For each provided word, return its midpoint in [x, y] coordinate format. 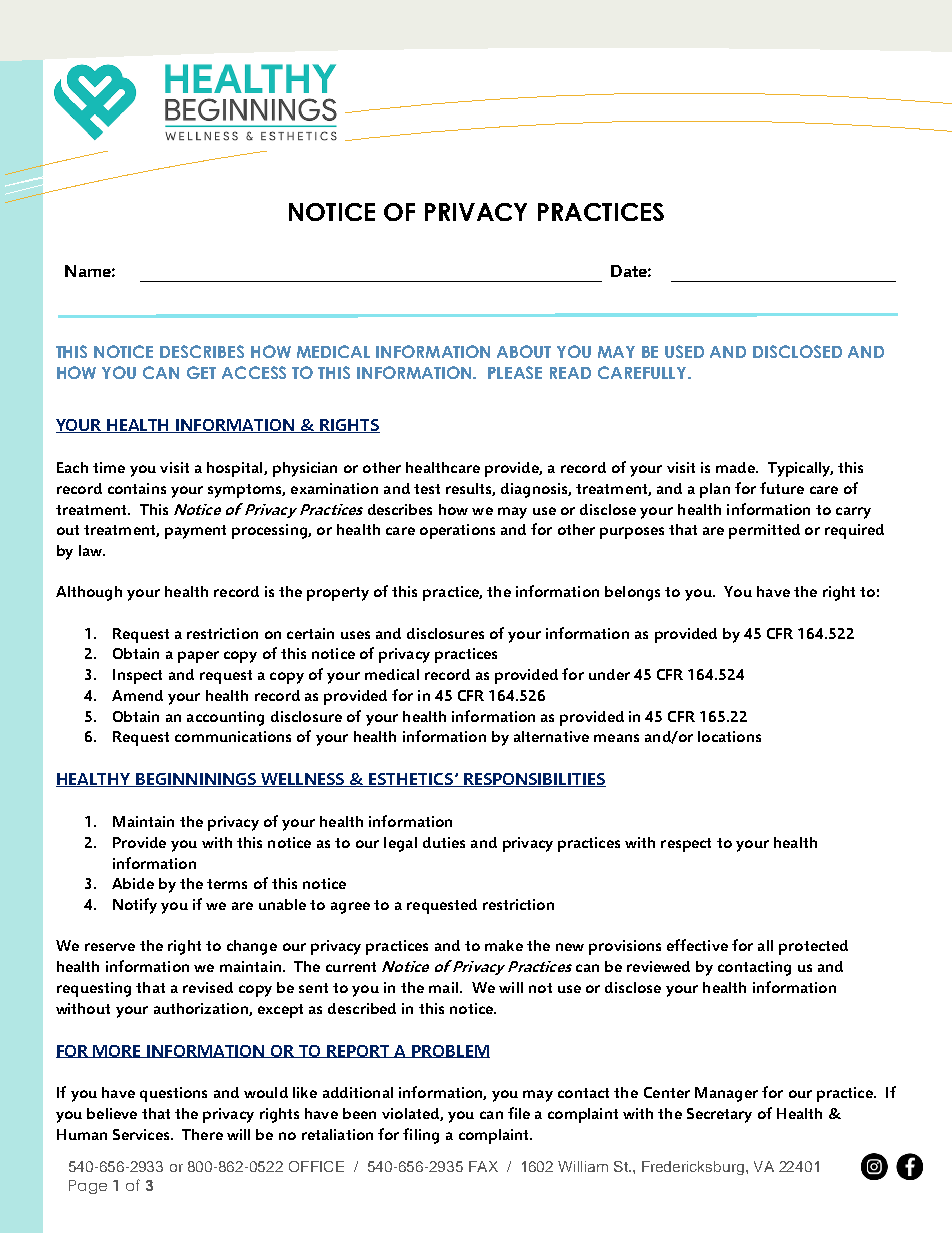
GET [201, 372]
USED [684, 351]
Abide [133, 883]
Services [142, 1134]
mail [443, 987]
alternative [551, 736]
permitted [764, 531]
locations [729, 736]
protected [813, 947]
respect [686, 845]
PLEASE [515, 372]
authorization [202, 1009]
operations [457, 531]
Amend [137, 695]
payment [195, 532]
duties [444, 842]
